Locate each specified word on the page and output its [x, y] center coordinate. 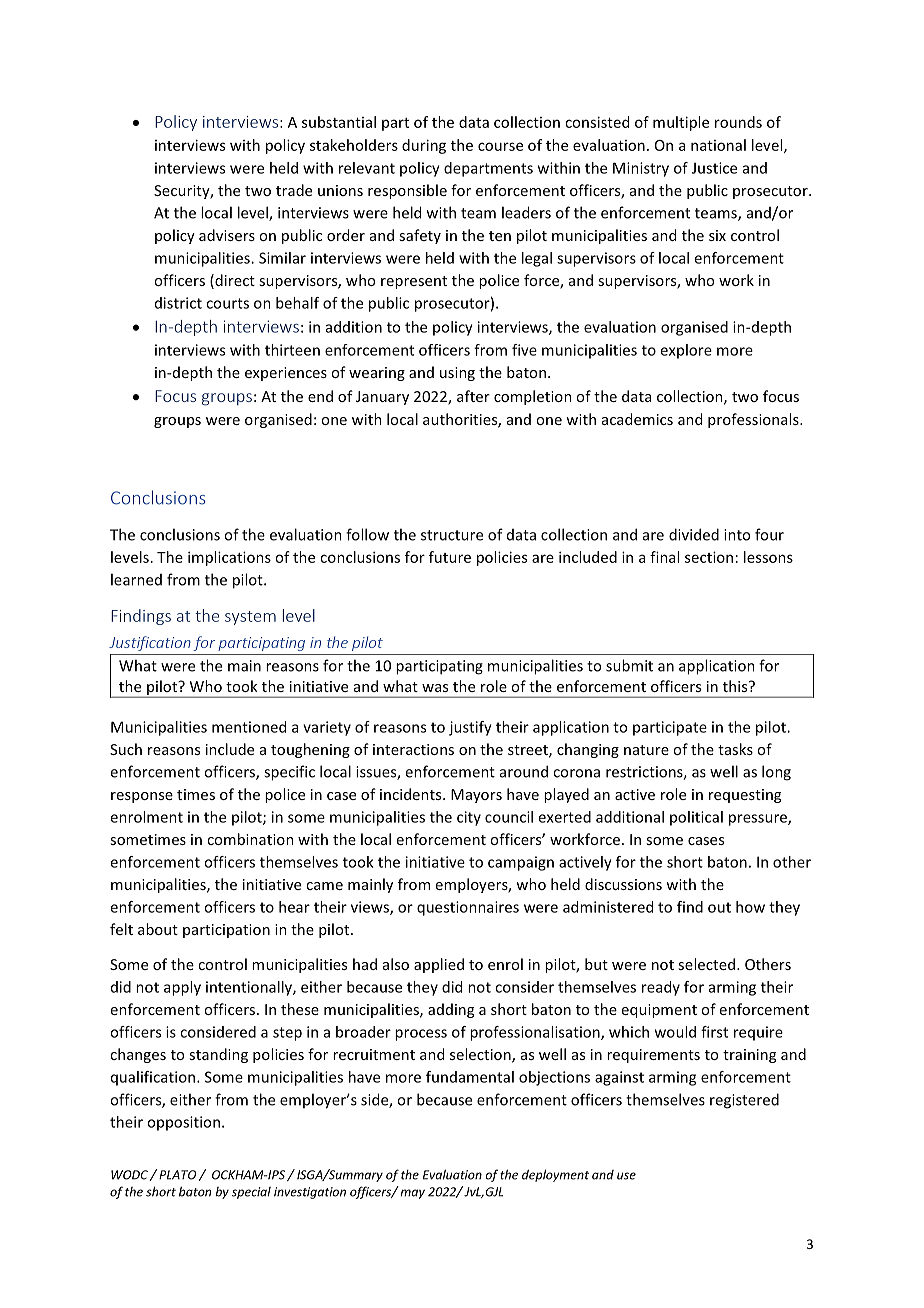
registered [744, 1101]
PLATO [177, 1175]
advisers [227, 235]
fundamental [470, 1077]
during [424, 146]
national [718, 145]
